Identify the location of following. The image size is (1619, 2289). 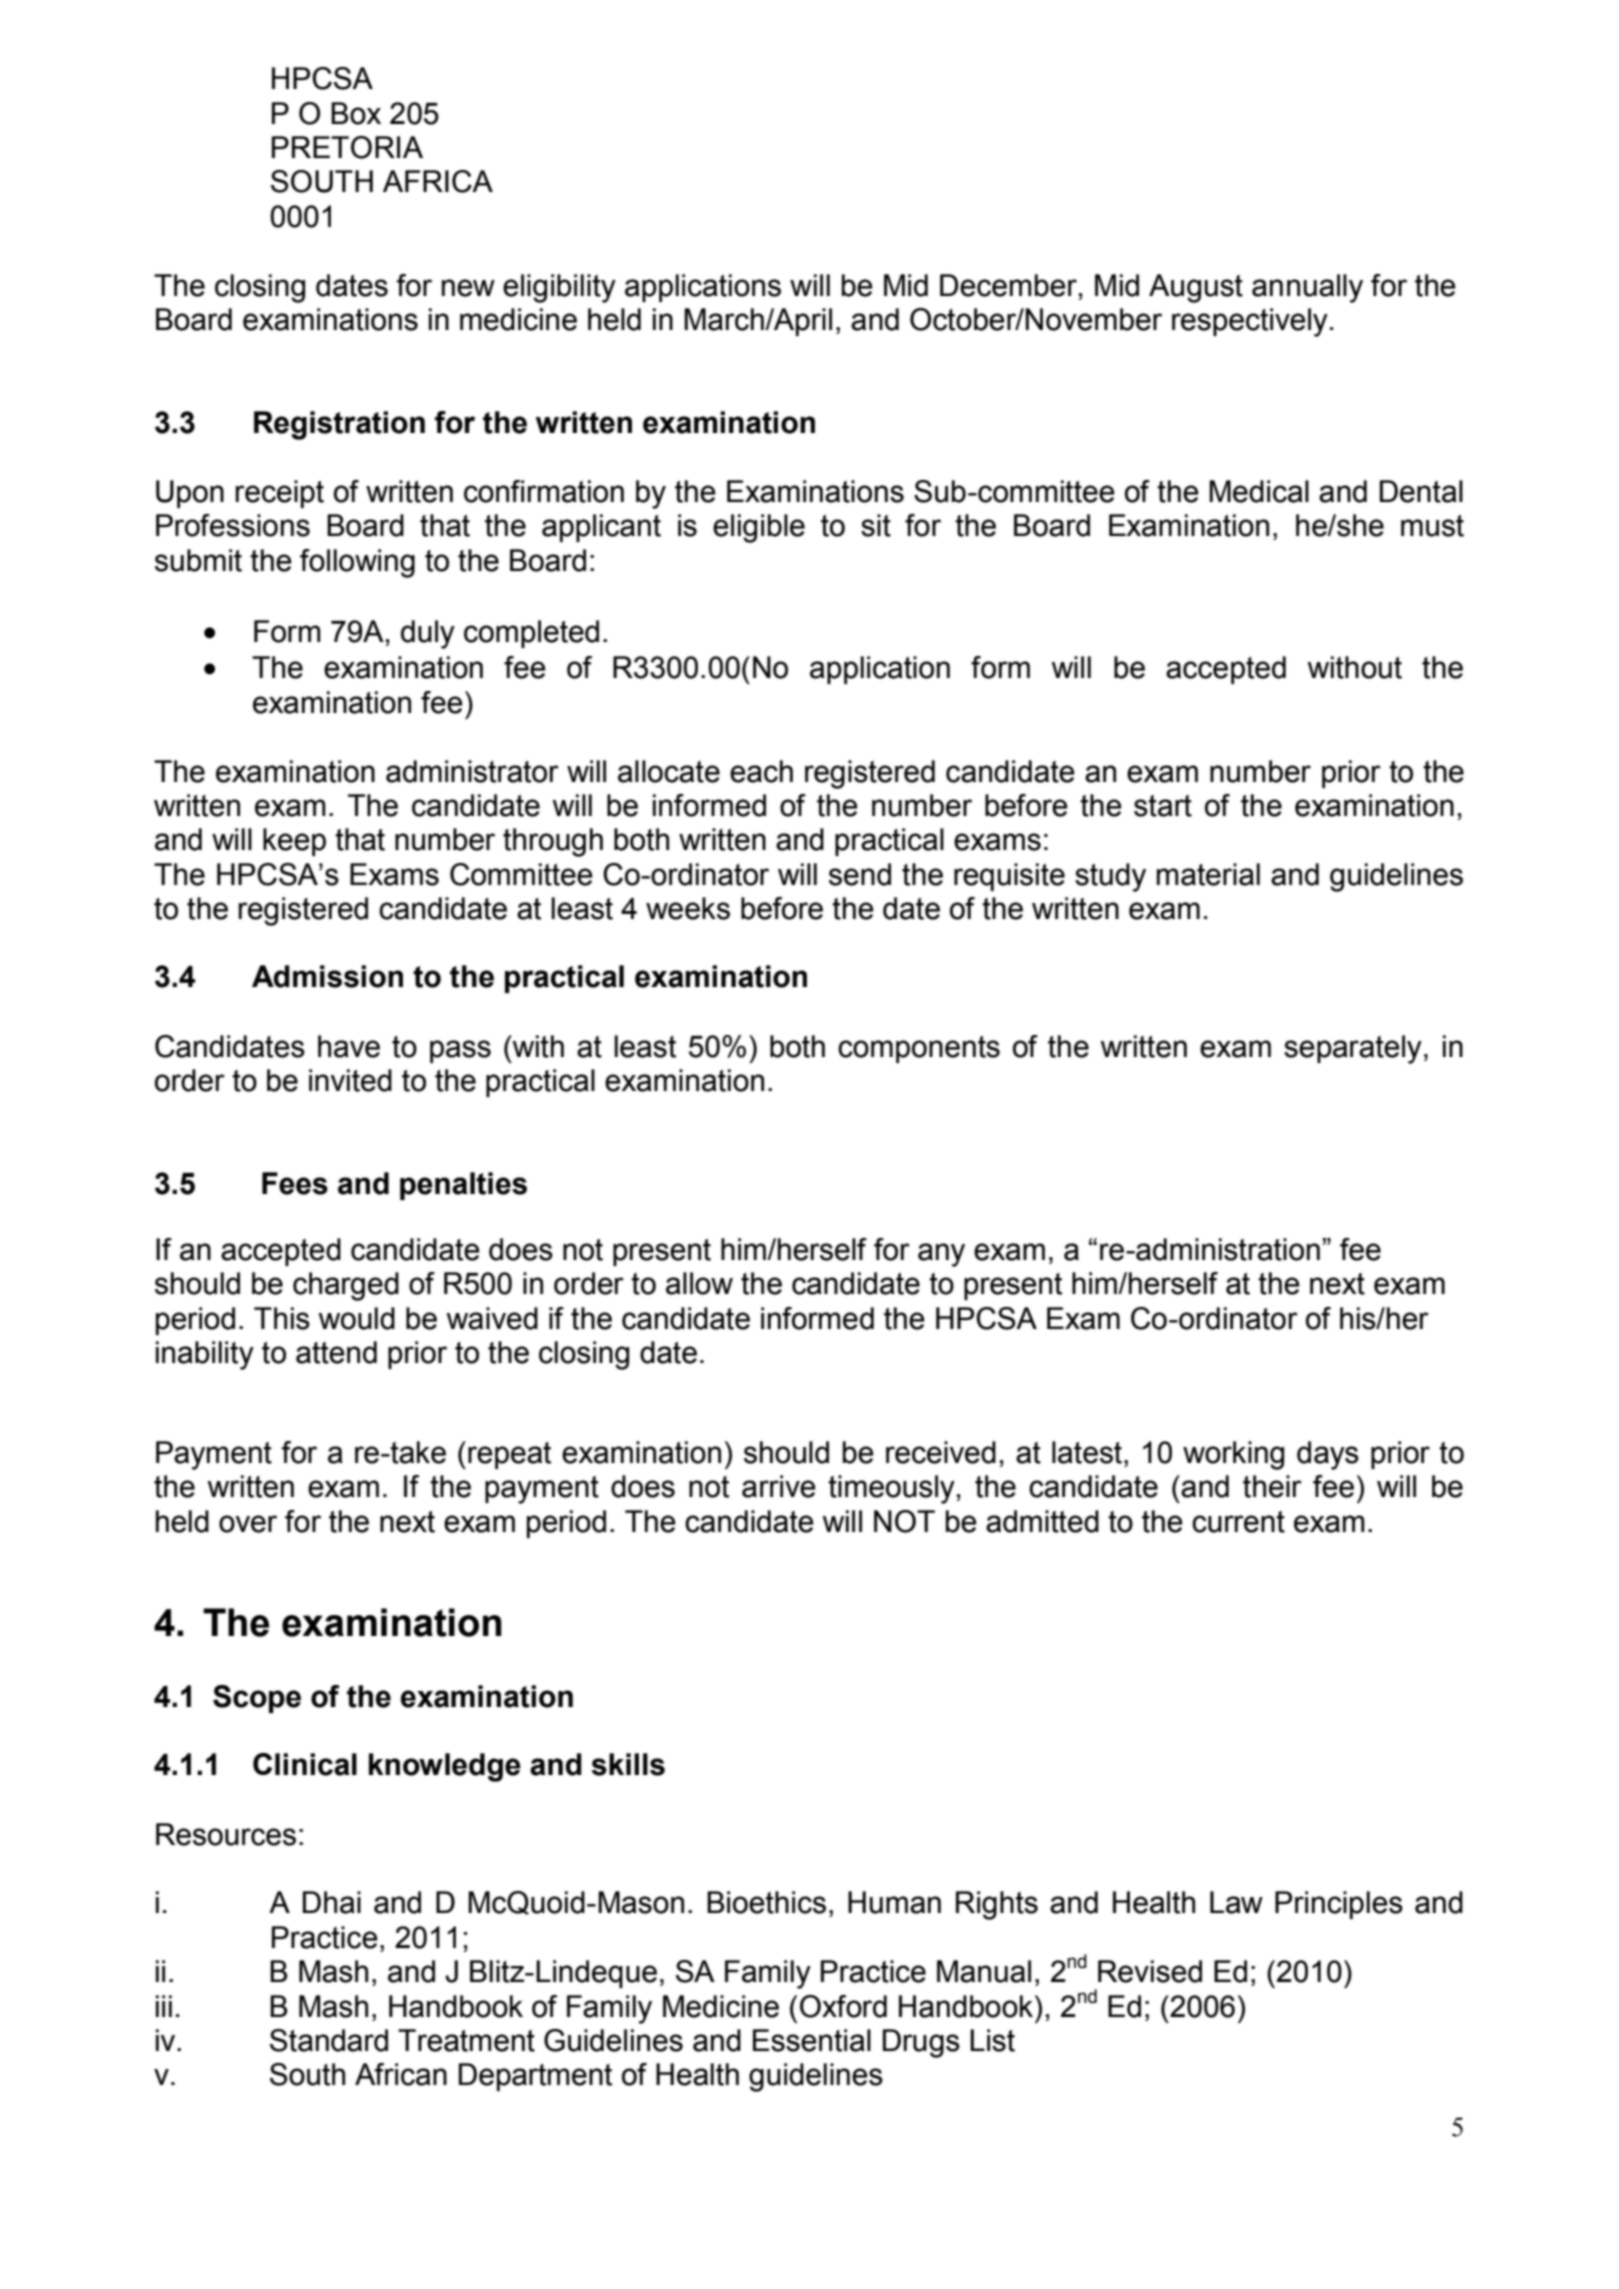
(357, 563).
